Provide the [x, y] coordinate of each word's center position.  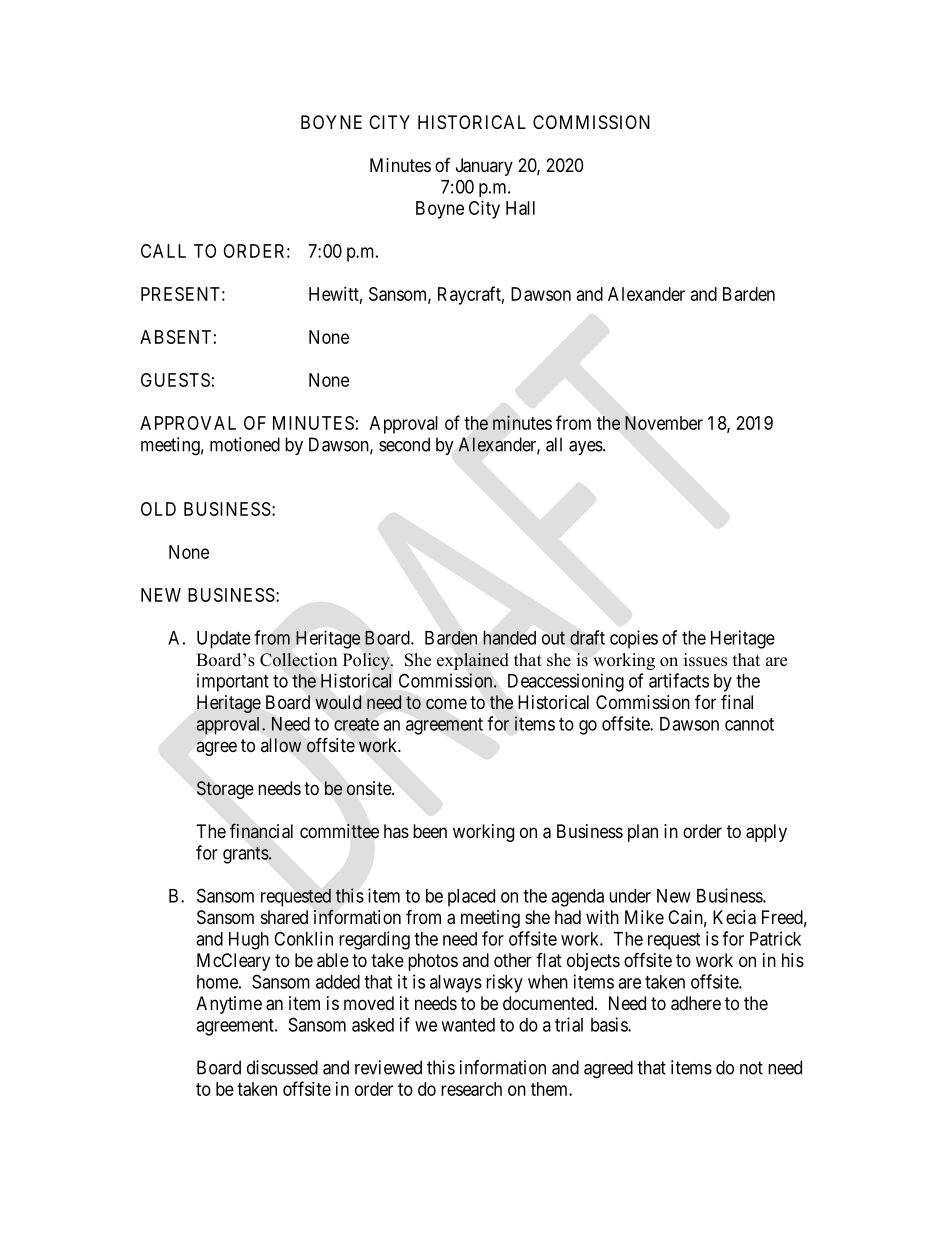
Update [224, 640]
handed [510, 638]
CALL [163, 251]
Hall [520, 208]
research [471, 1089]
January [484, 167]
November [664, 423]
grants [246, 855]
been [430, 831]
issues [705, 660]
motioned [245, 444]
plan [643, 833]
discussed [282, 1067]
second [404, 444]
